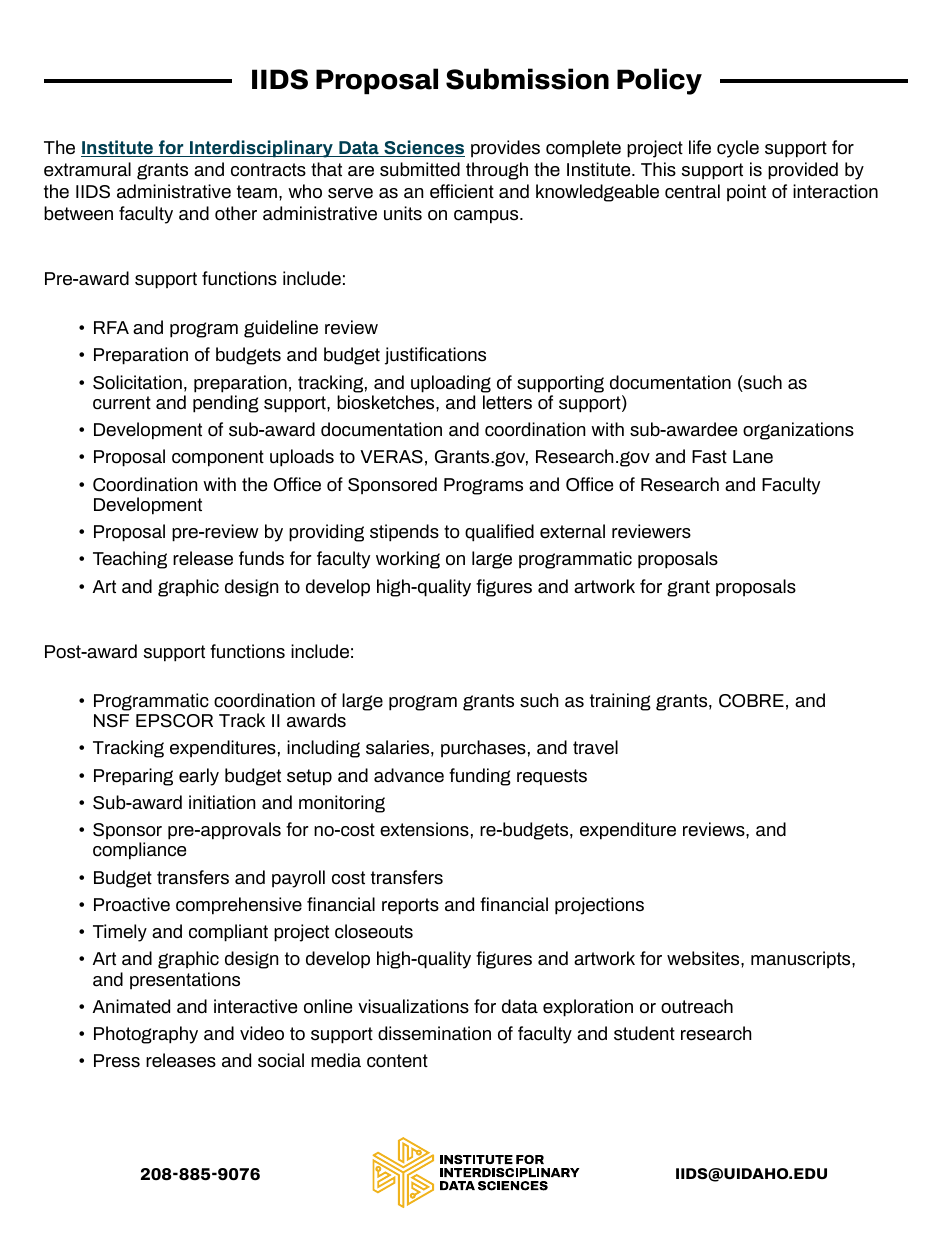 The image size is (952, 1233). I want to click on Photography, so click(146, 1035).
